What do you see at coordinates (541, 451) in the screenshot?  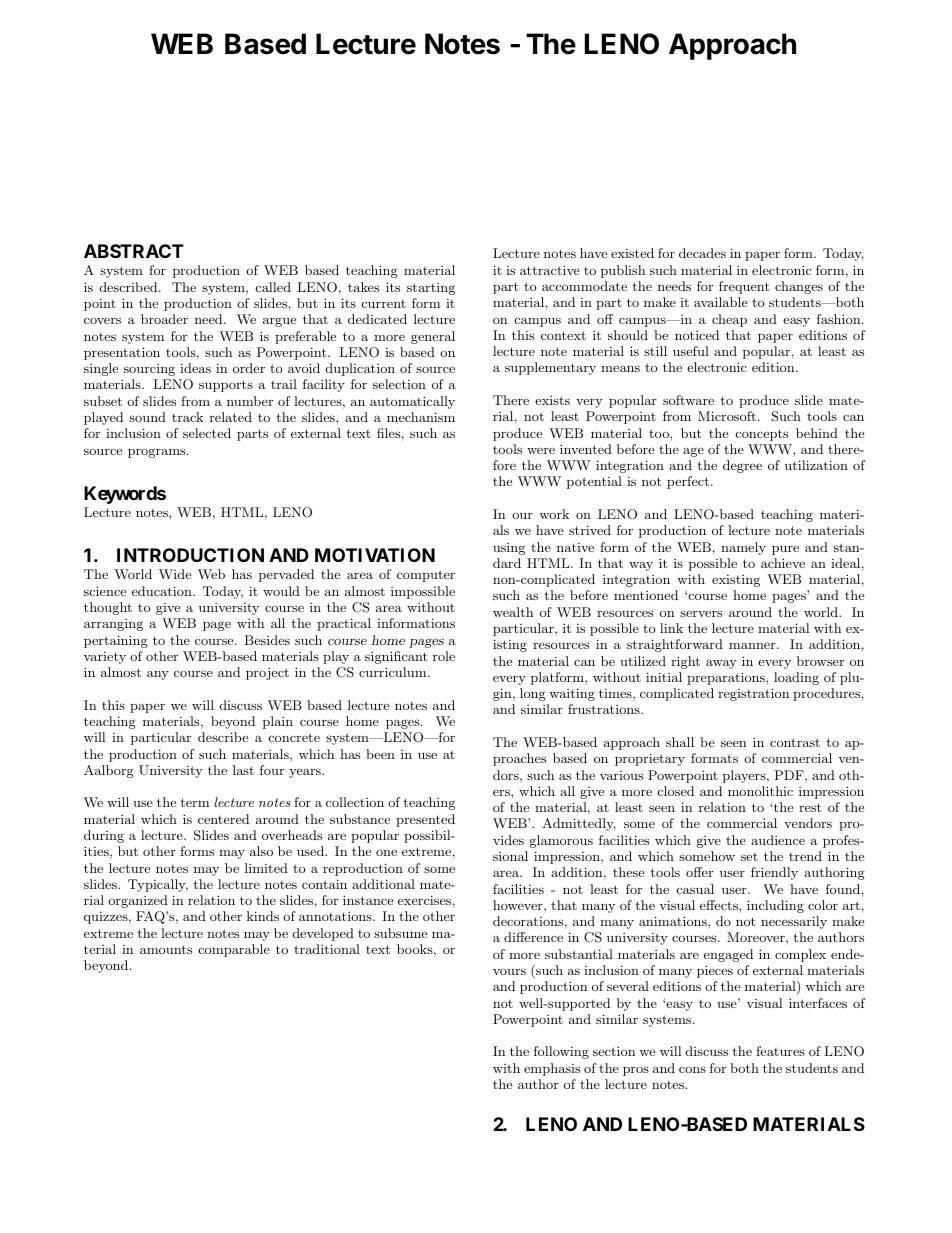 I see `were` at bounding box center [541, 451].
